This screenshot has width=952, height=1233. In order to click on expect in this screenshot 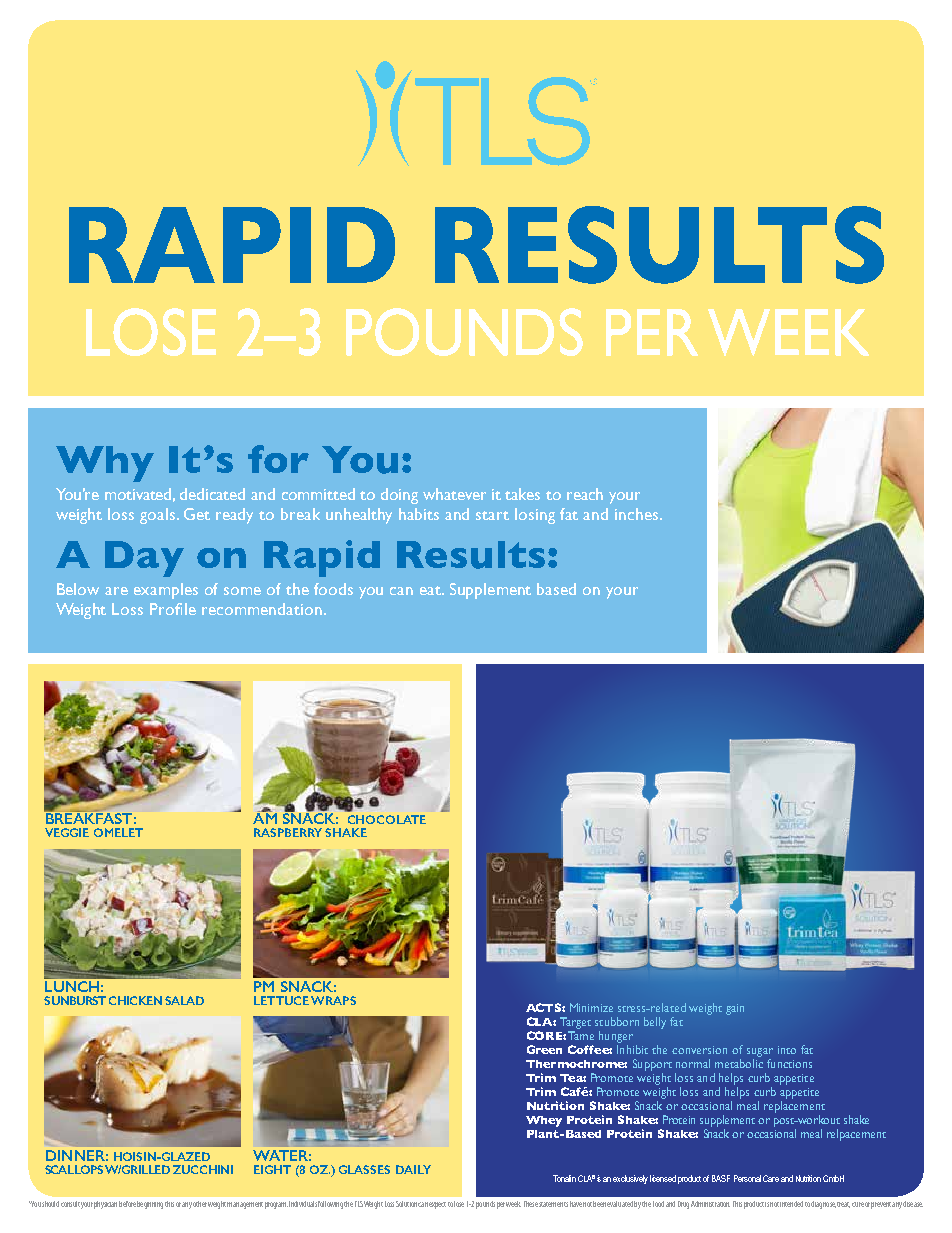, I will do `click(437, 1205)`.
